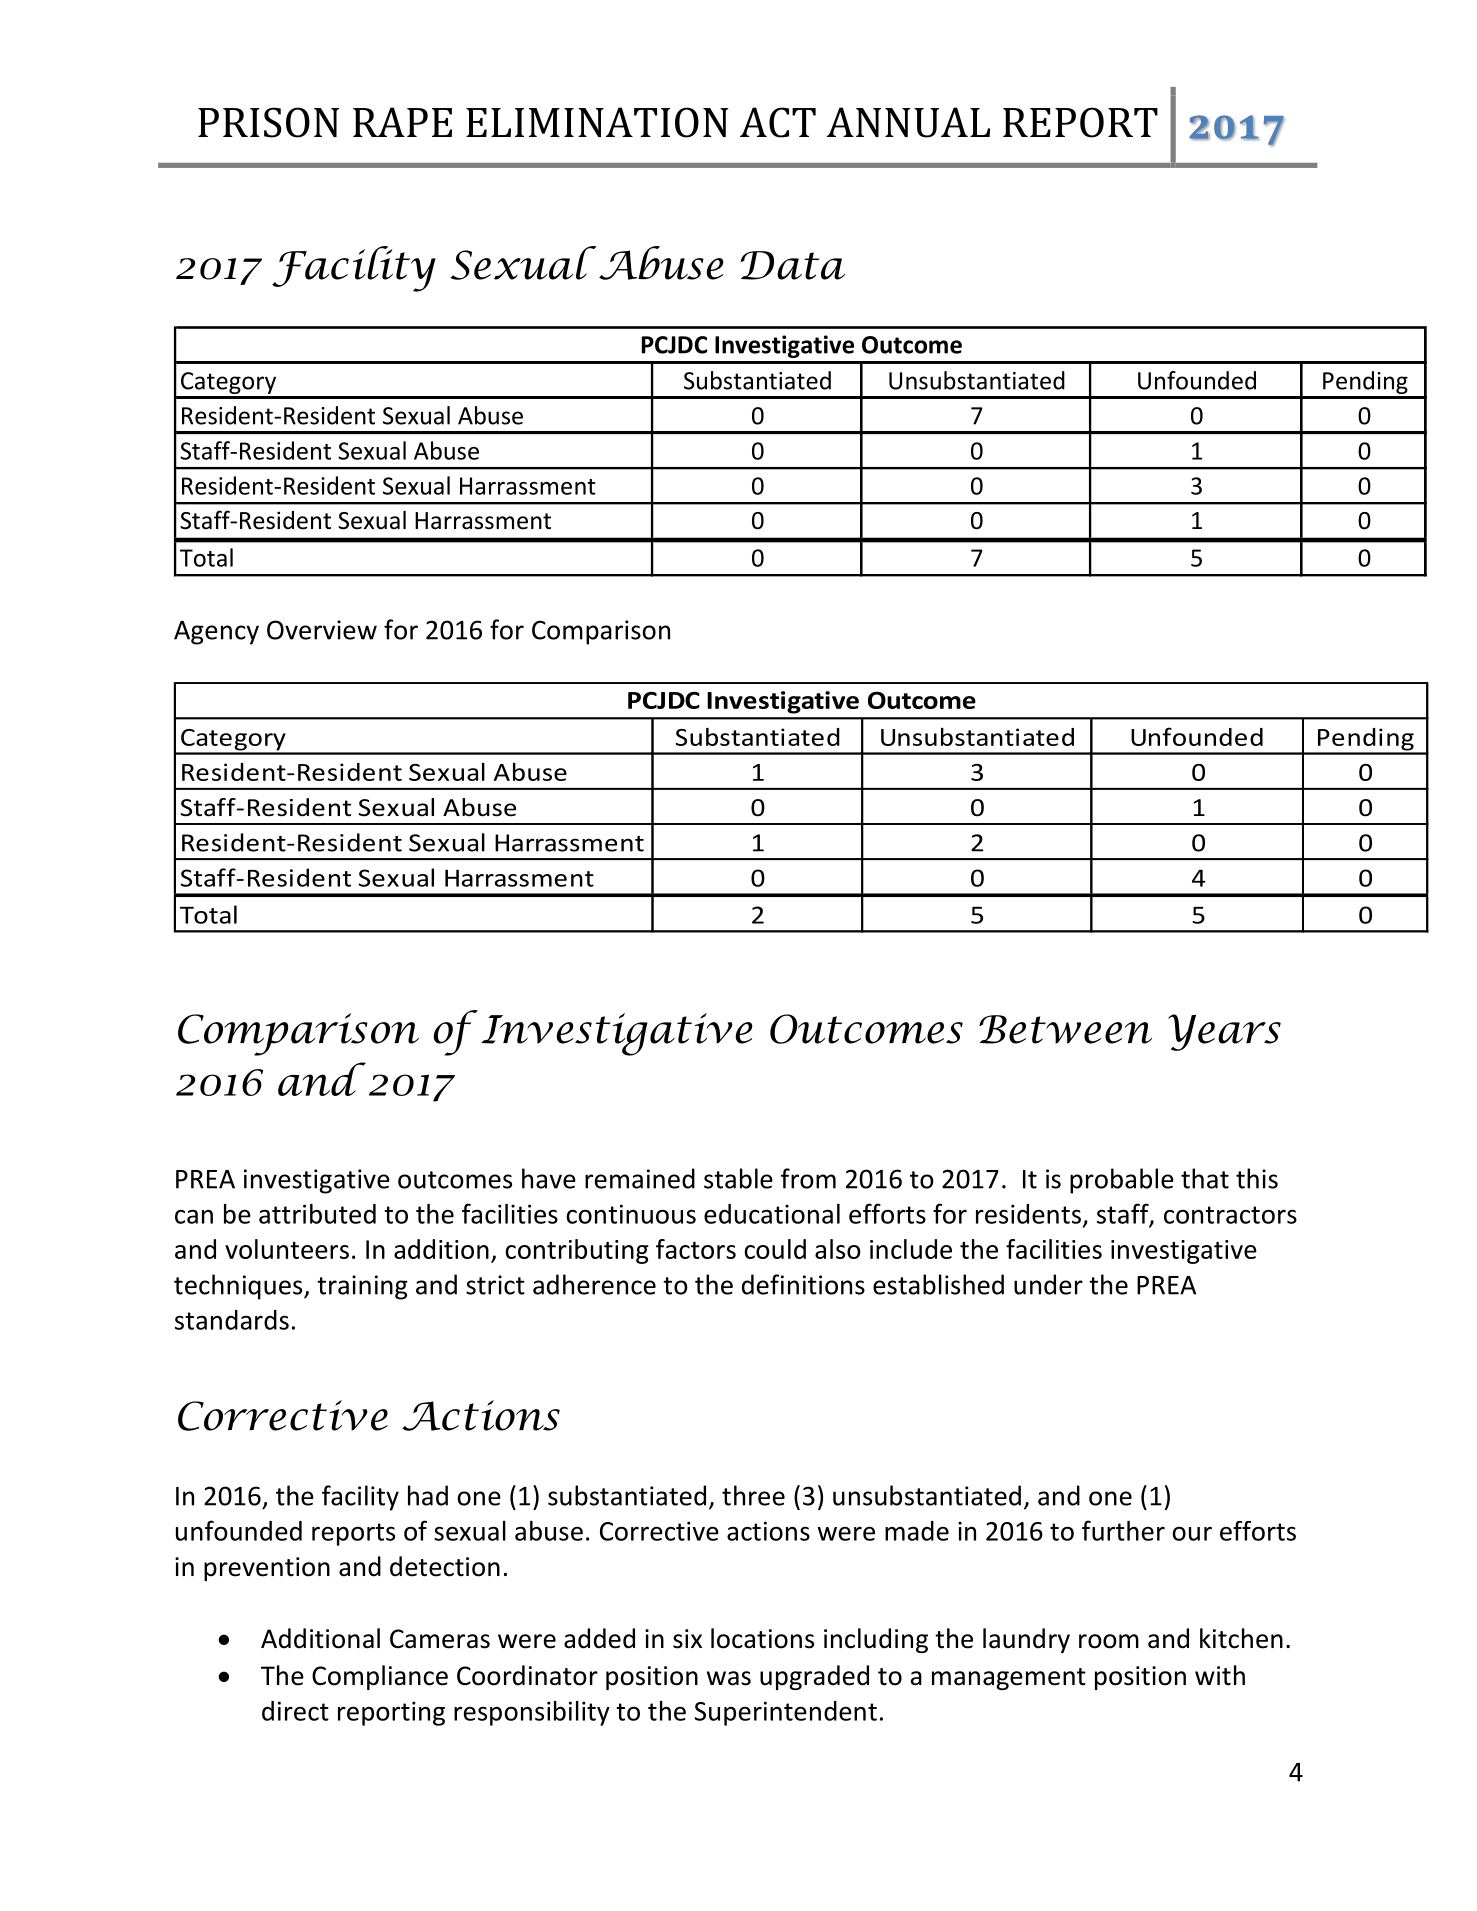  What do you see at coordinates (322, 630) in the screenshot?
I see `Overview` at bounding box center [322, 630].
